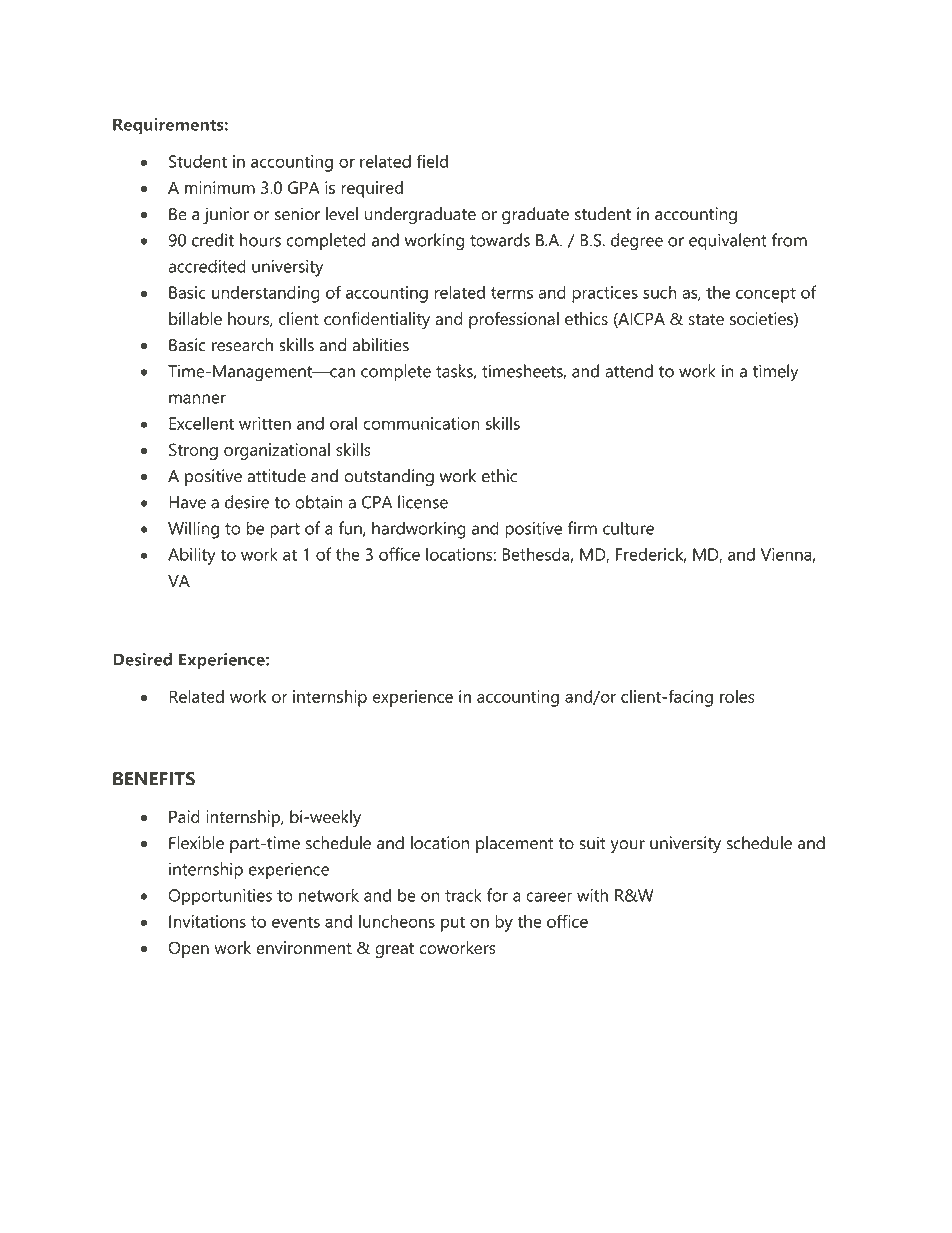 The image size is (952, 1233). Describe the element at coordinates (628, 846) in the screenshot. I see `your` at that location.
